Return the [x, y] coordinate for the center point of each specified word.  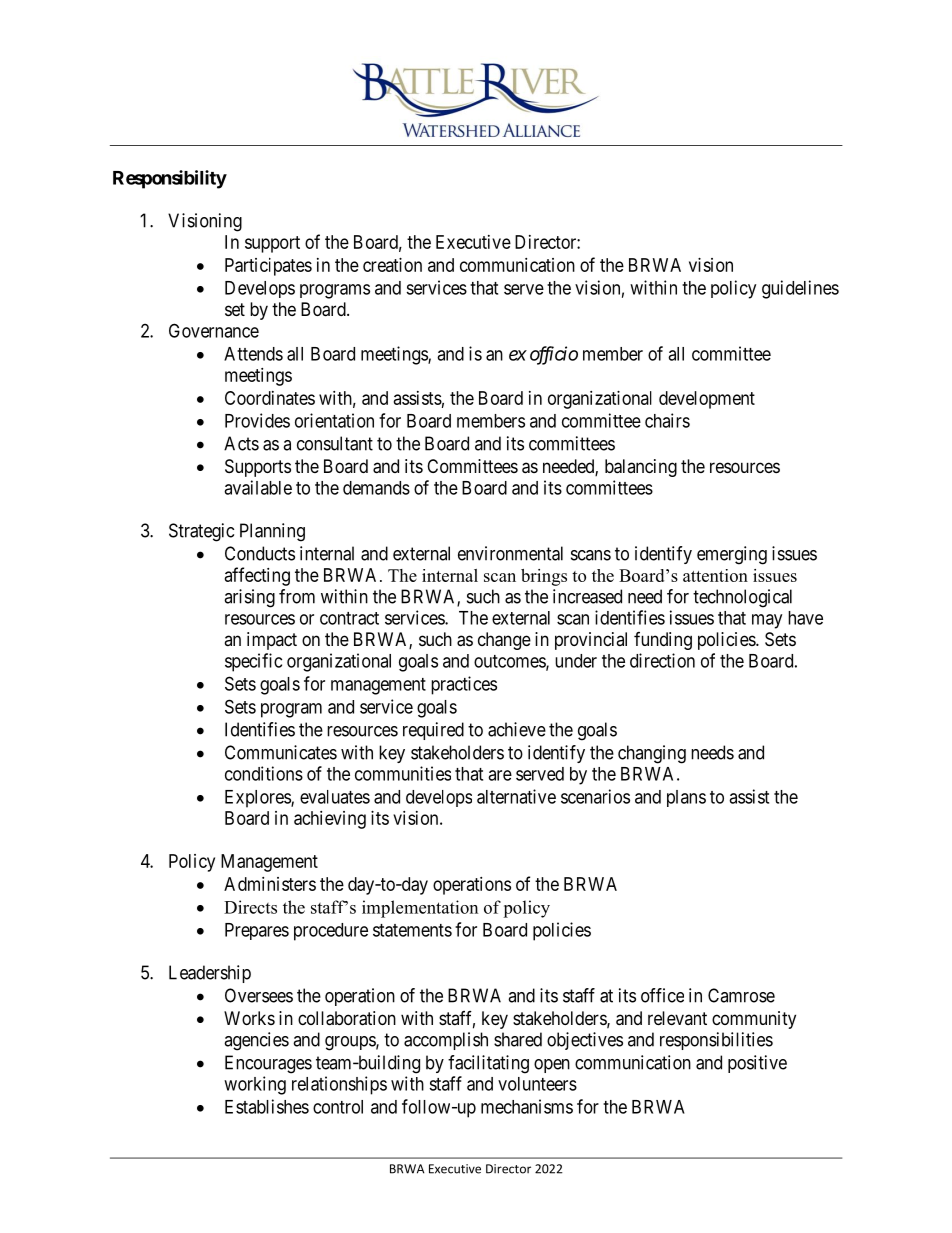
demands [376, 488]
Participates [268, 267]
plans [686, 798]
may [767, 621]
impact [272, 641]
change [504, 641]
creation [392, 265]
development [707, 400]
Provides [257, 420]
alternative [516, 796]
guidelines [800, 289]
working [255, 1085]
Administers [270, 884]
